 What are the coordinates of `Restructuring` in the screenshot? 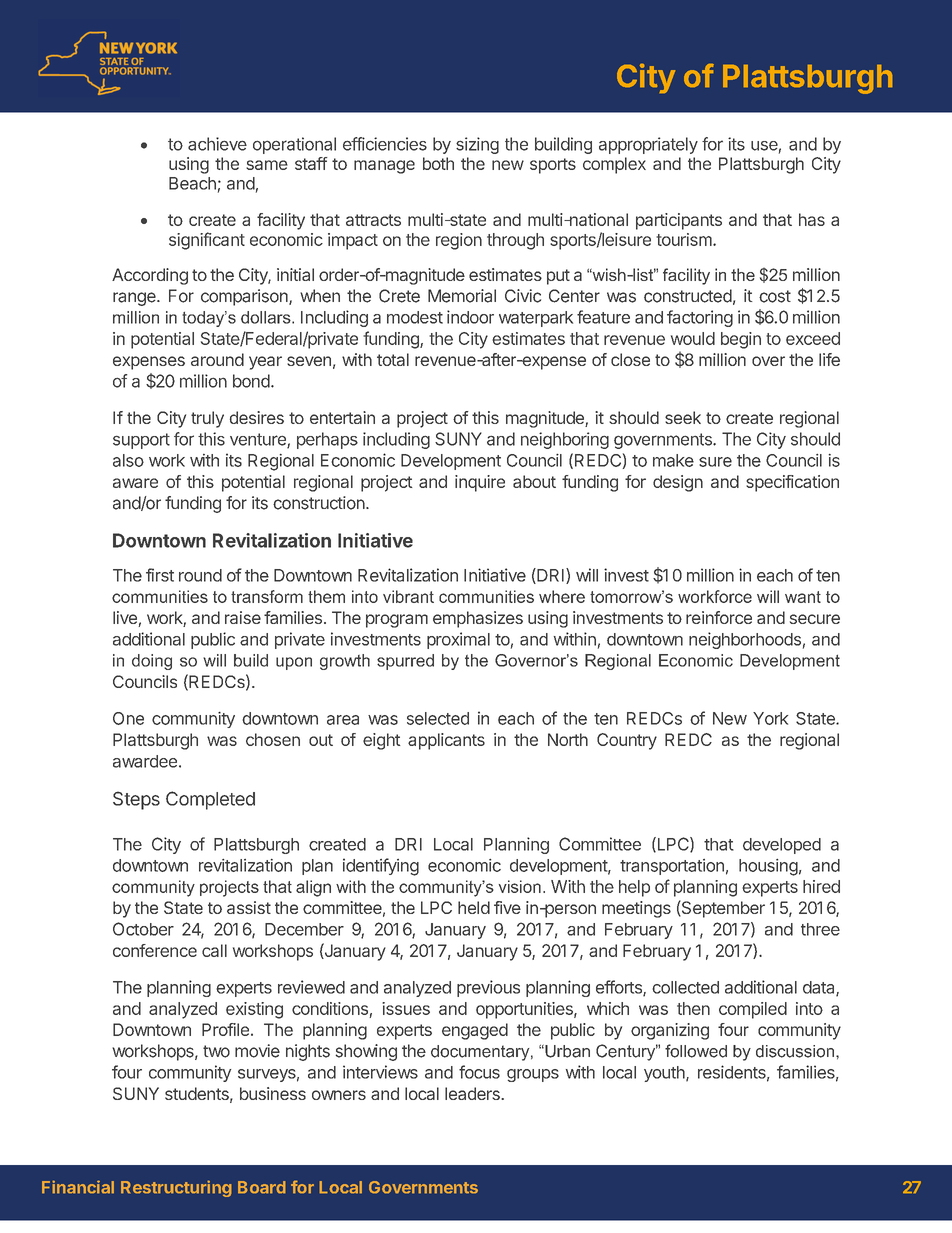 It's located at (176, 1188).
